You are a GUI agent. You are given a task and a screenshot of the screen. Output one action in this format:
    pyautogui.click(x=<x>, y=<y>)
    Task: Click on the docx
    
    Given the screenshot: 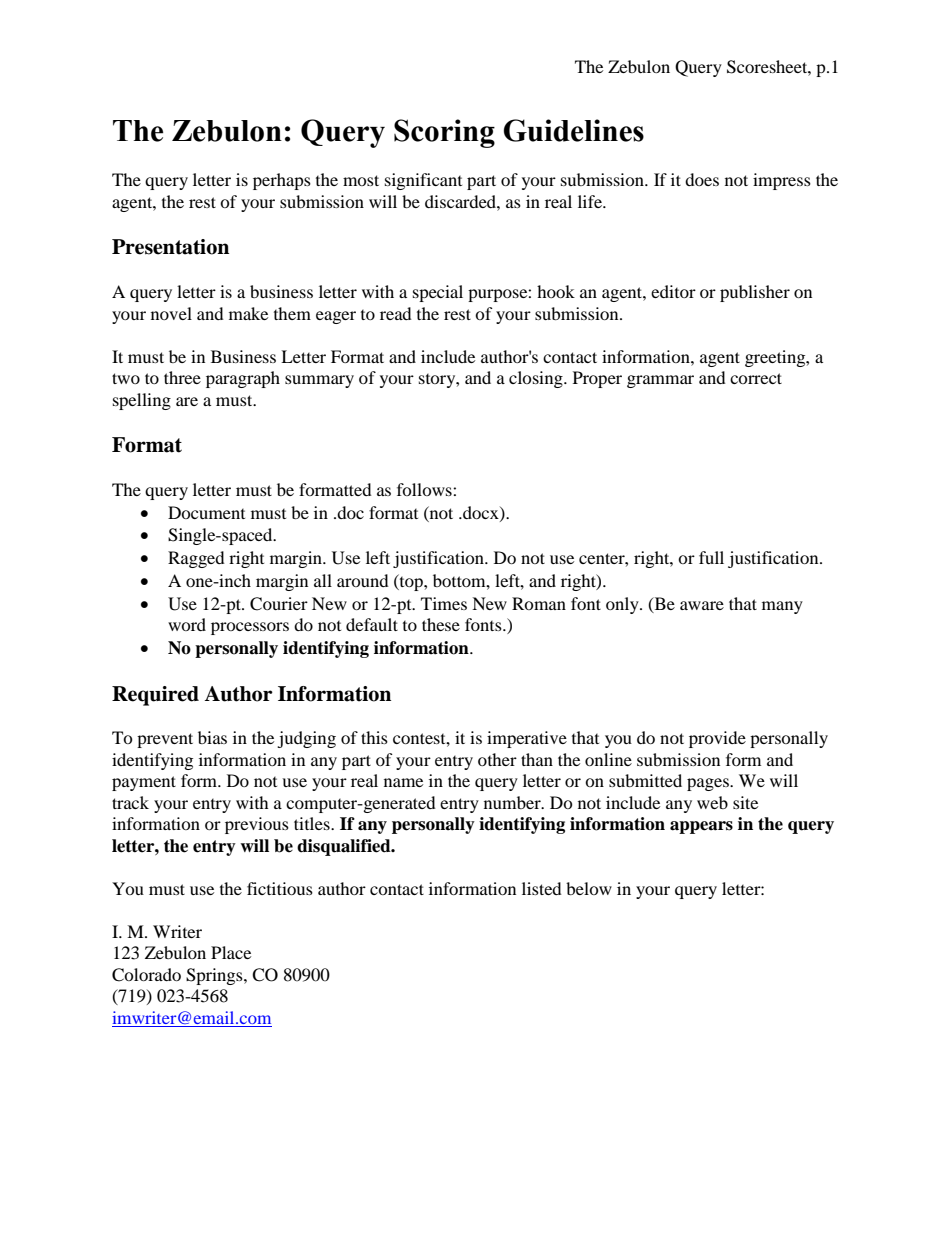 What is the action you would take?
    pyautogui.click(x=481, y=513)
